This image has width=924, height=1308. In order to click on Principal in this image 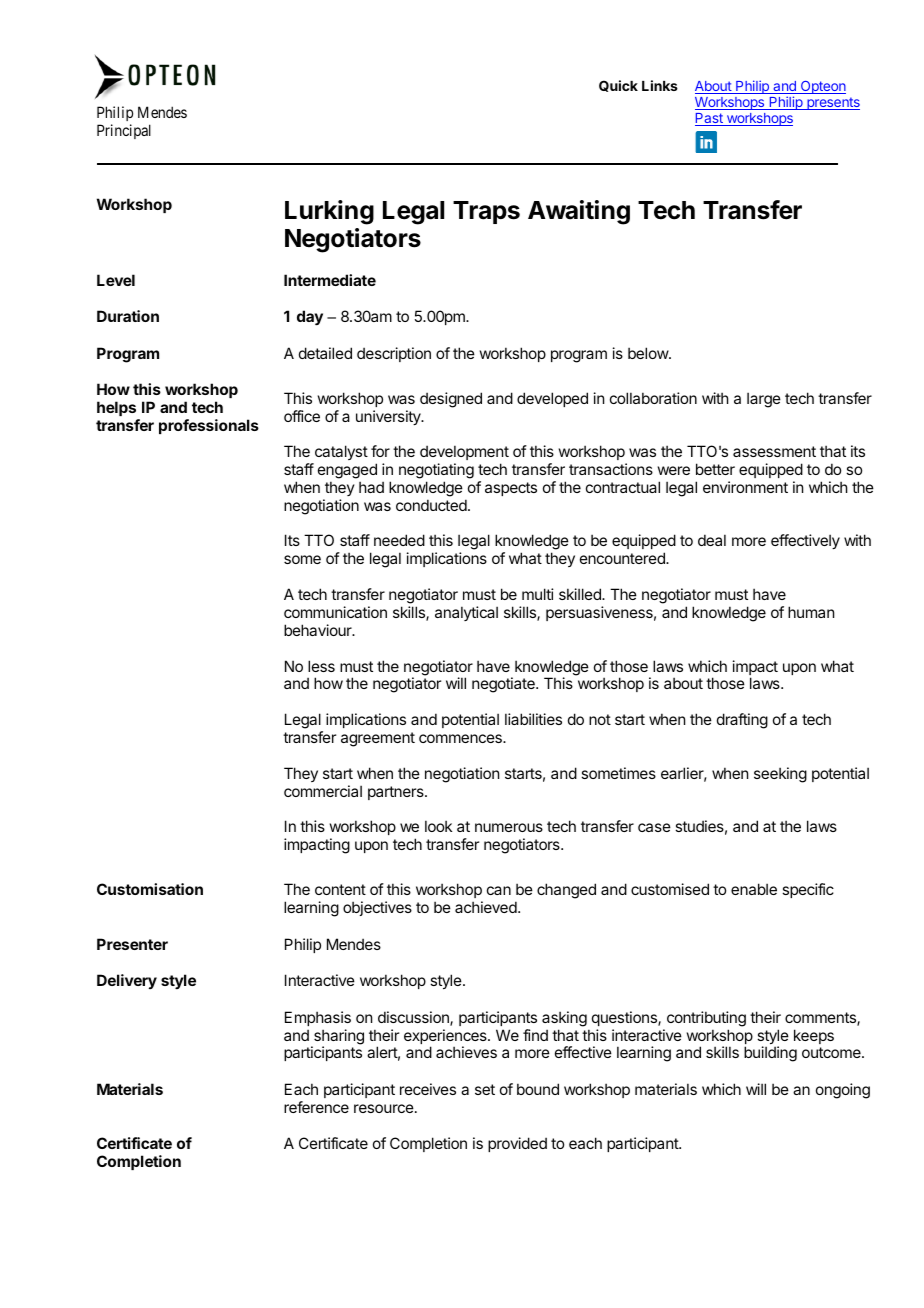, I will do `click(124, 131)`.
